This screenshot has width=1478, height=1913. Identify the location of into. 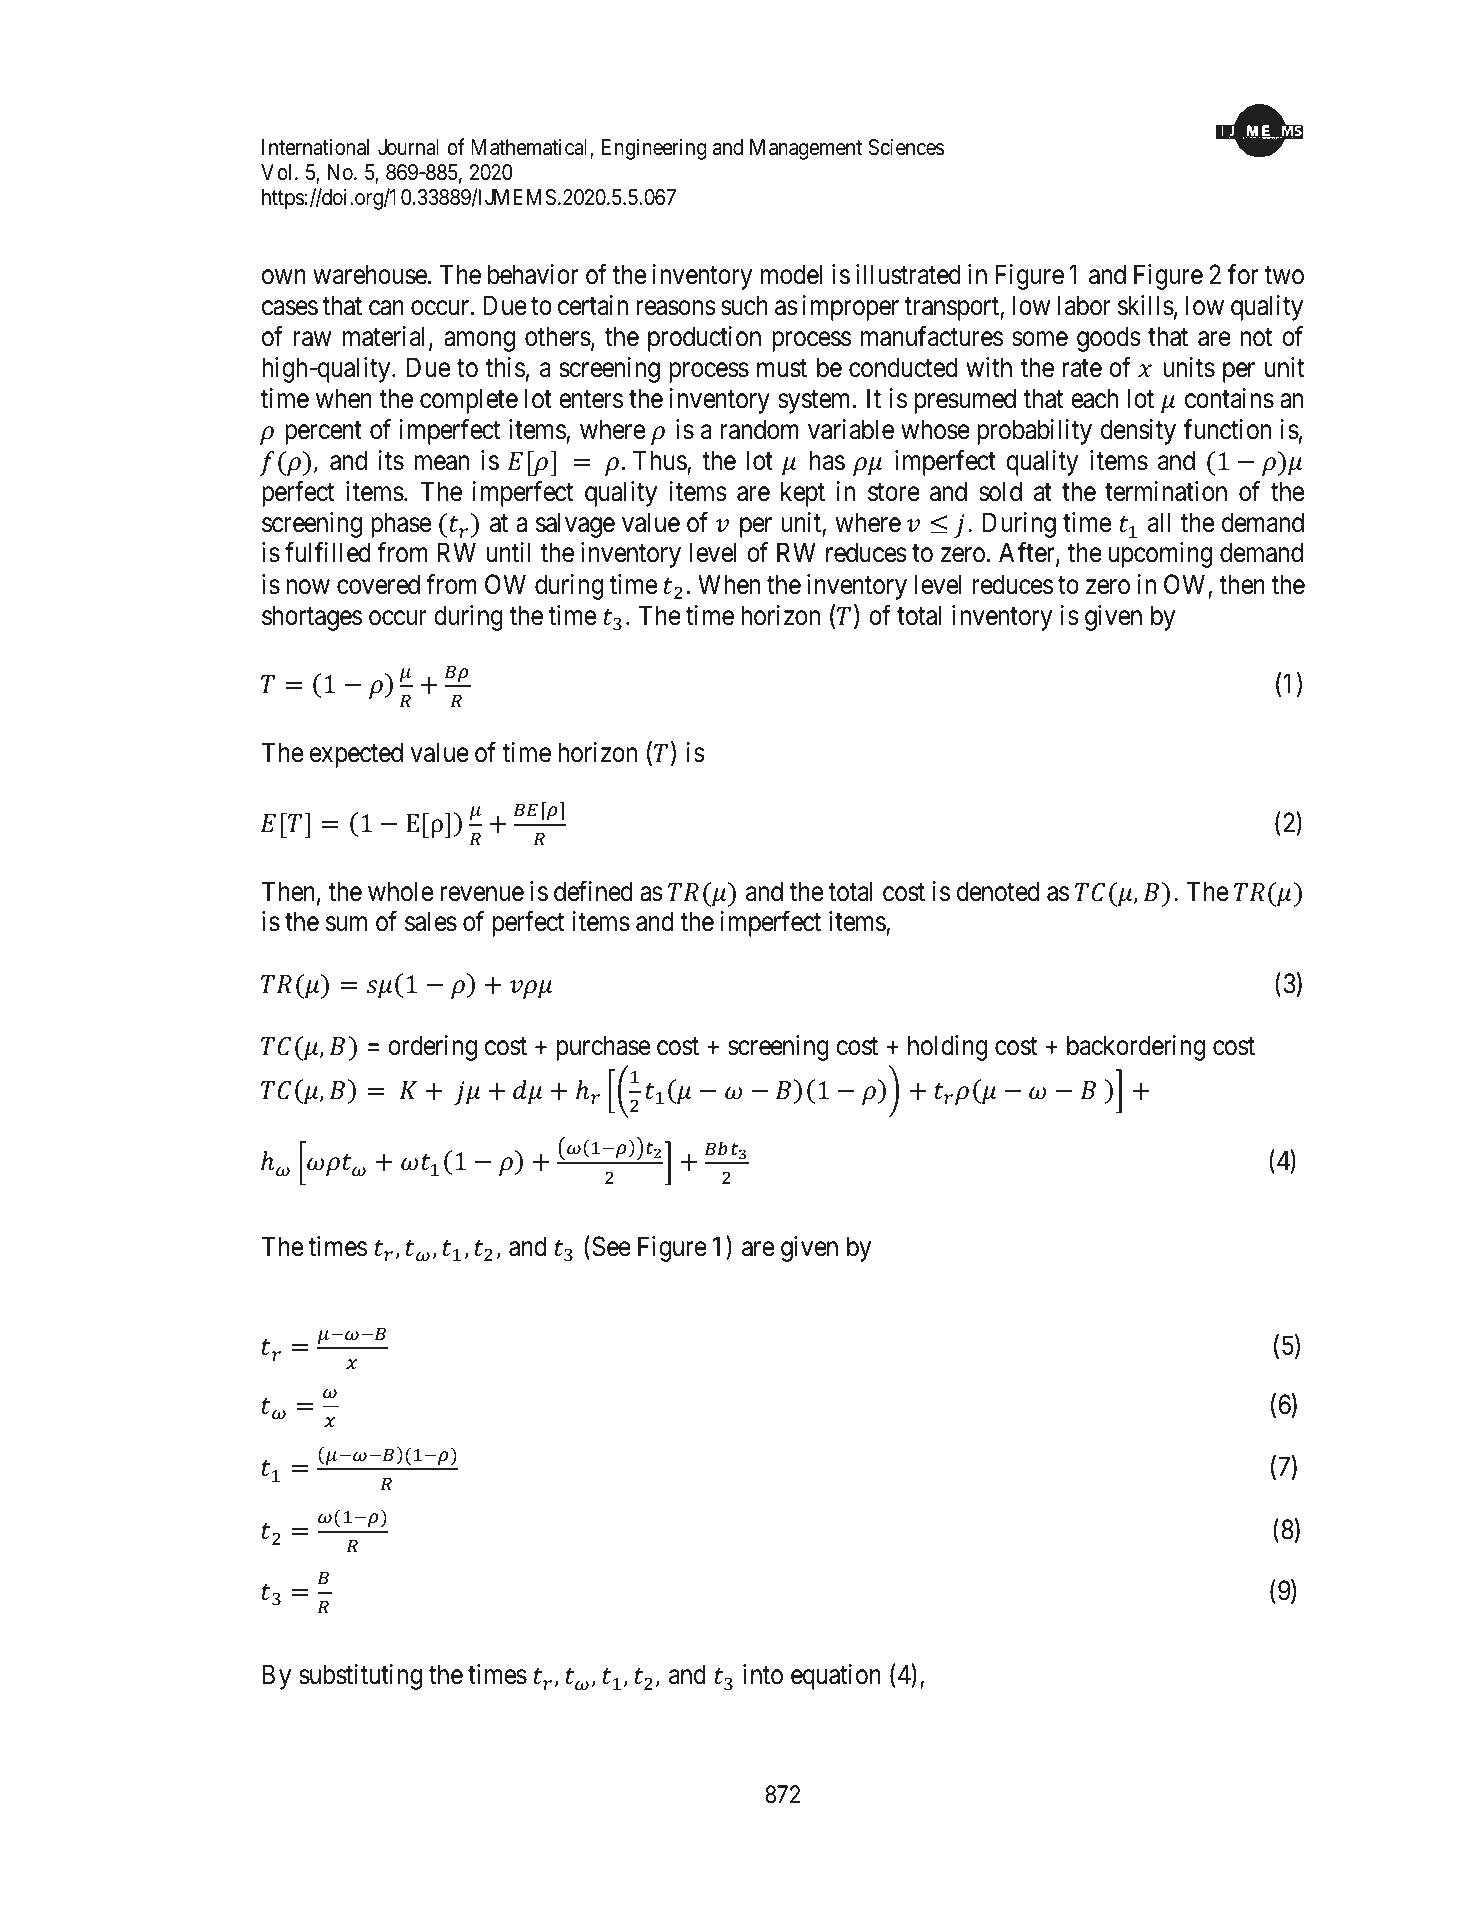
(763, 1674).
